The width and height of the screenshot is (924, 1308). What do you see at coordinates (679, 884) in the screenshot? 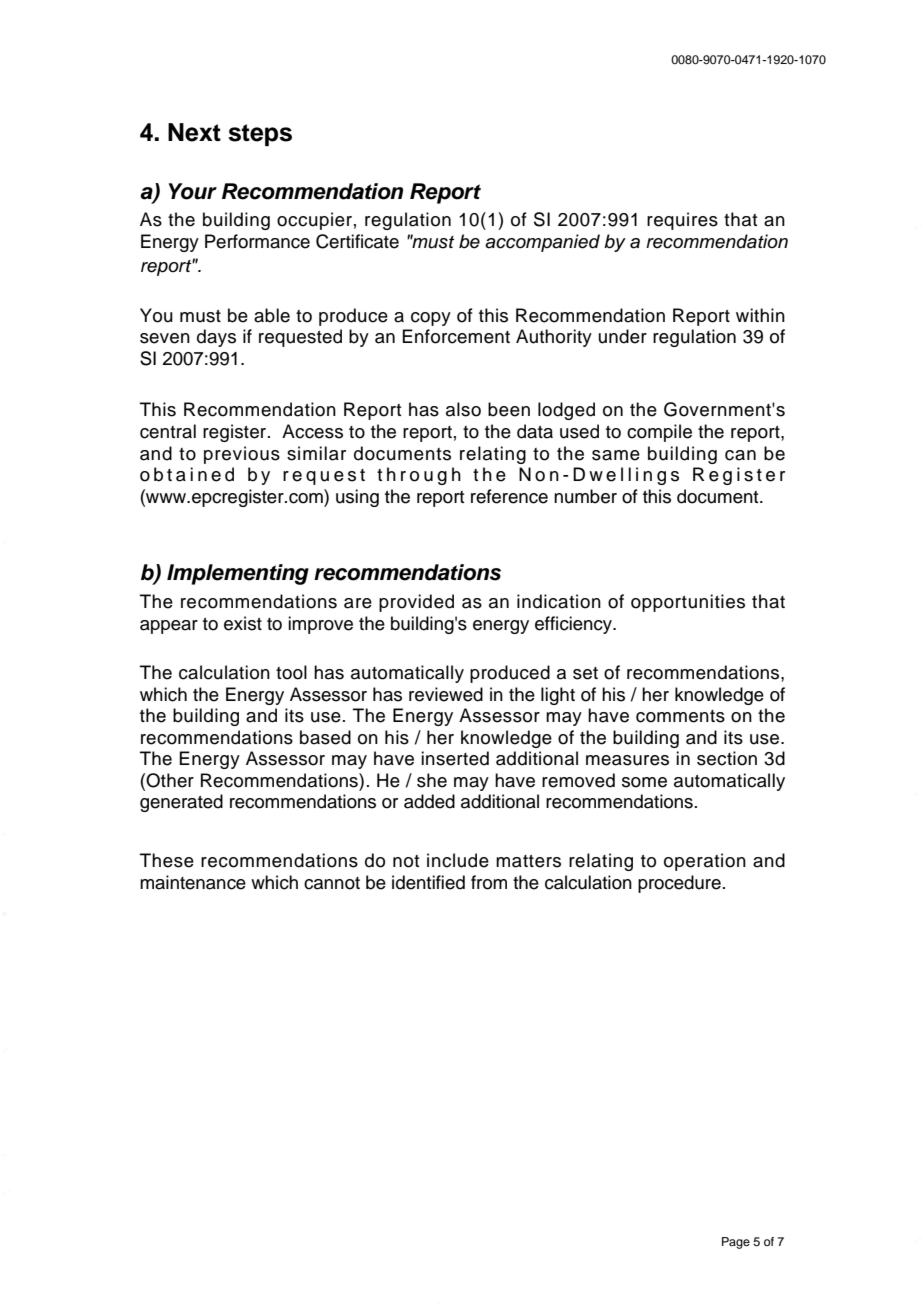
I see `procedure` at bounding box center [679, 884].
